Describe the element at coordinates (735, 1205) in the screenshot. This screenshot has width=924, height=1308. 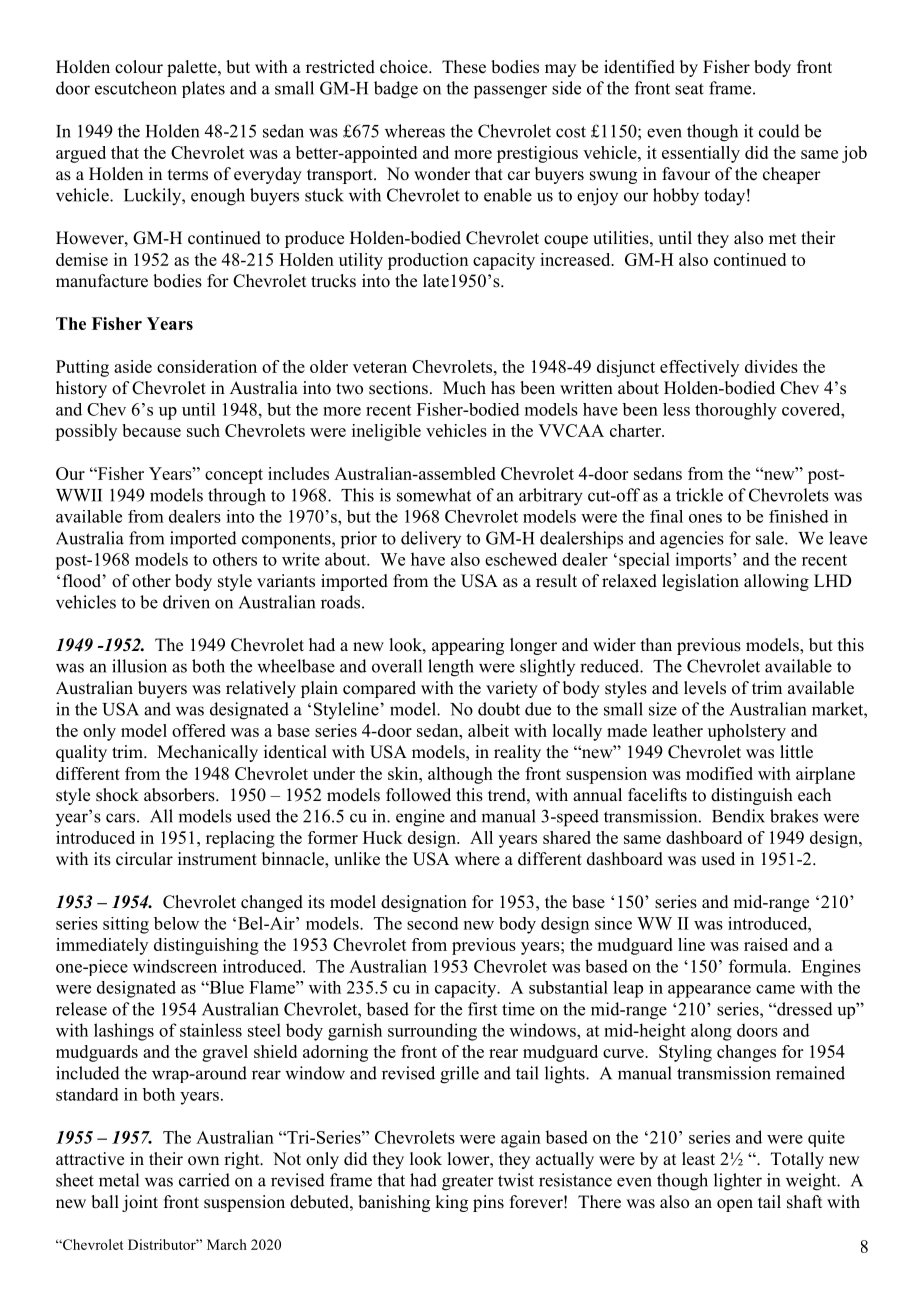
I see `open` at that location.
